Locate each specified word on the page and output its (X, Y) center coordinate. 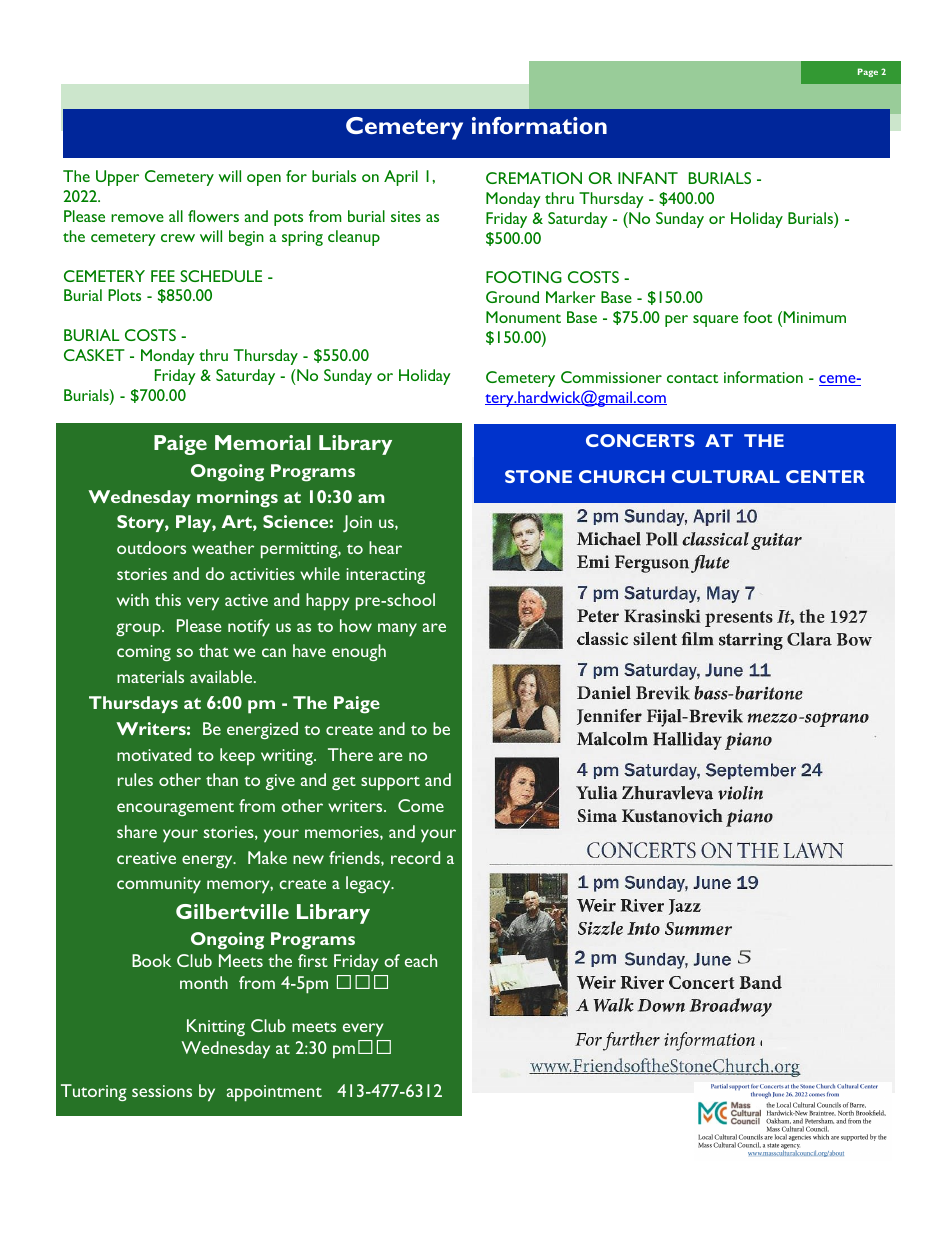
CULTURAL (726, 476)
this (168, 599)
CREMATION (534, 178)
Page (868, 72)
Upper (117, 178)
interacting (385, 576)
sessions (162, 1091)
